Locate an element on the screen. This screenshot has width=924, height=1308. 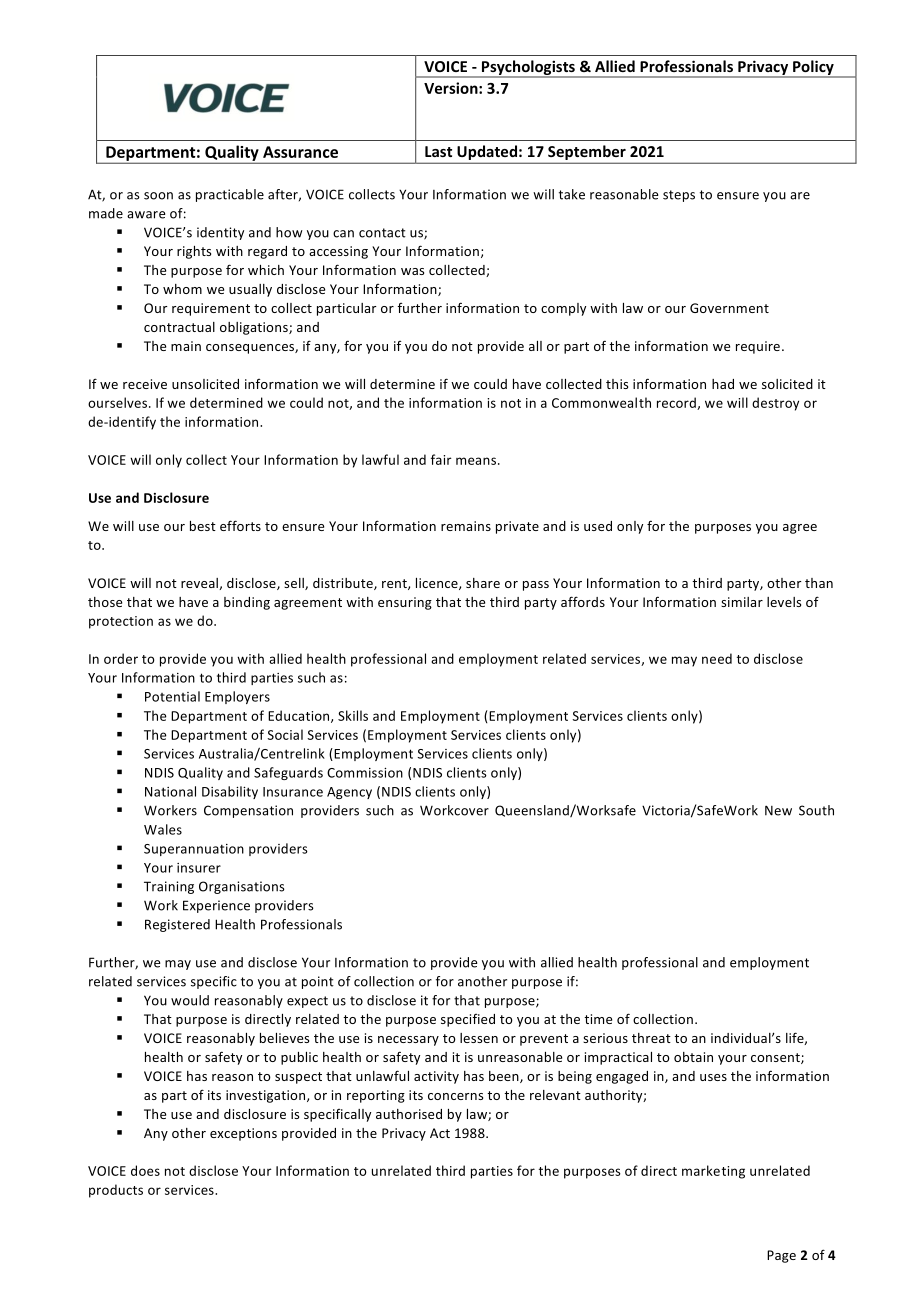
Last is located at coordinates (438, 151).
